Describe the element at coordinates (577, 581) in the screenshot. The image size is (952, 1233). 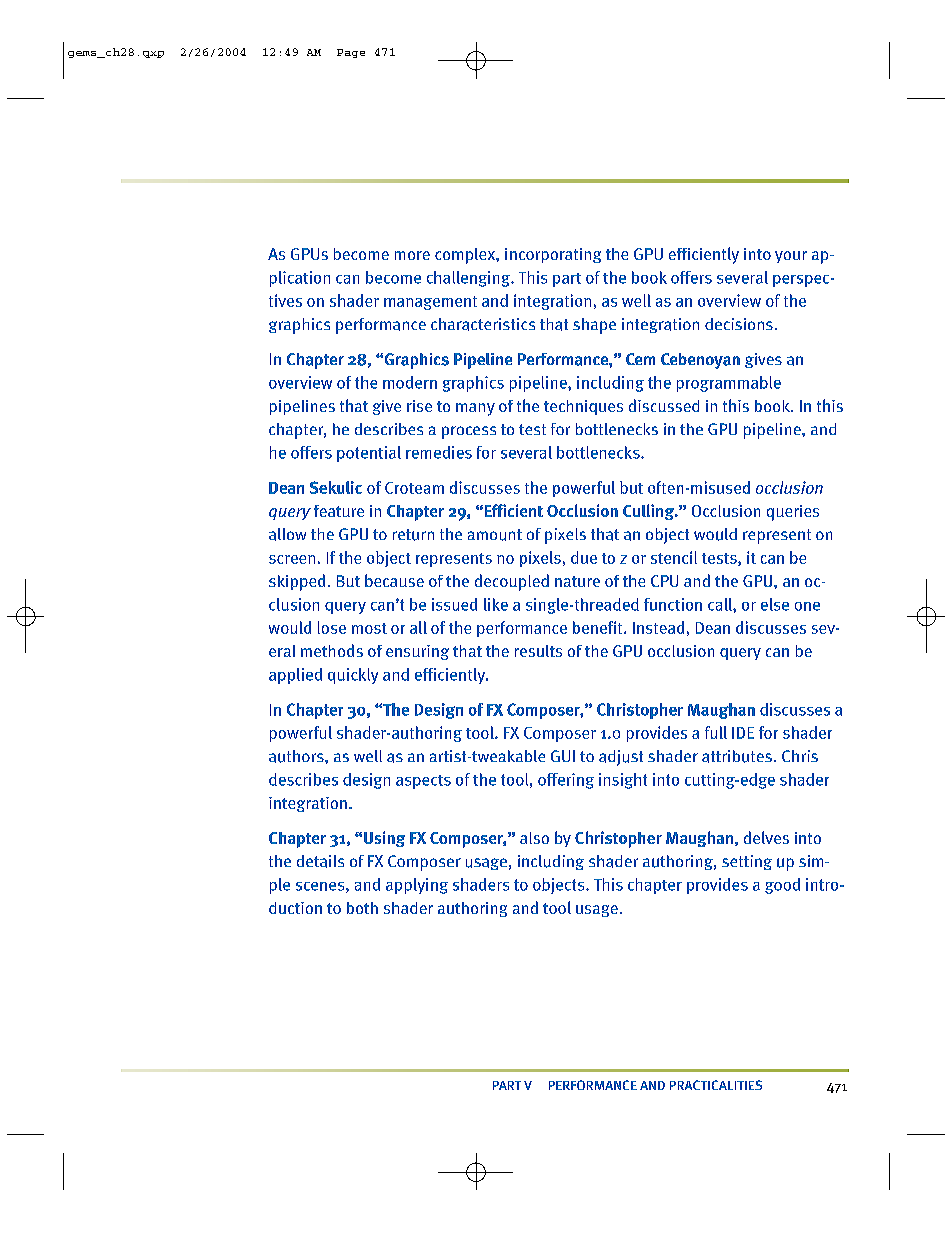
I see `nature` at that location.
